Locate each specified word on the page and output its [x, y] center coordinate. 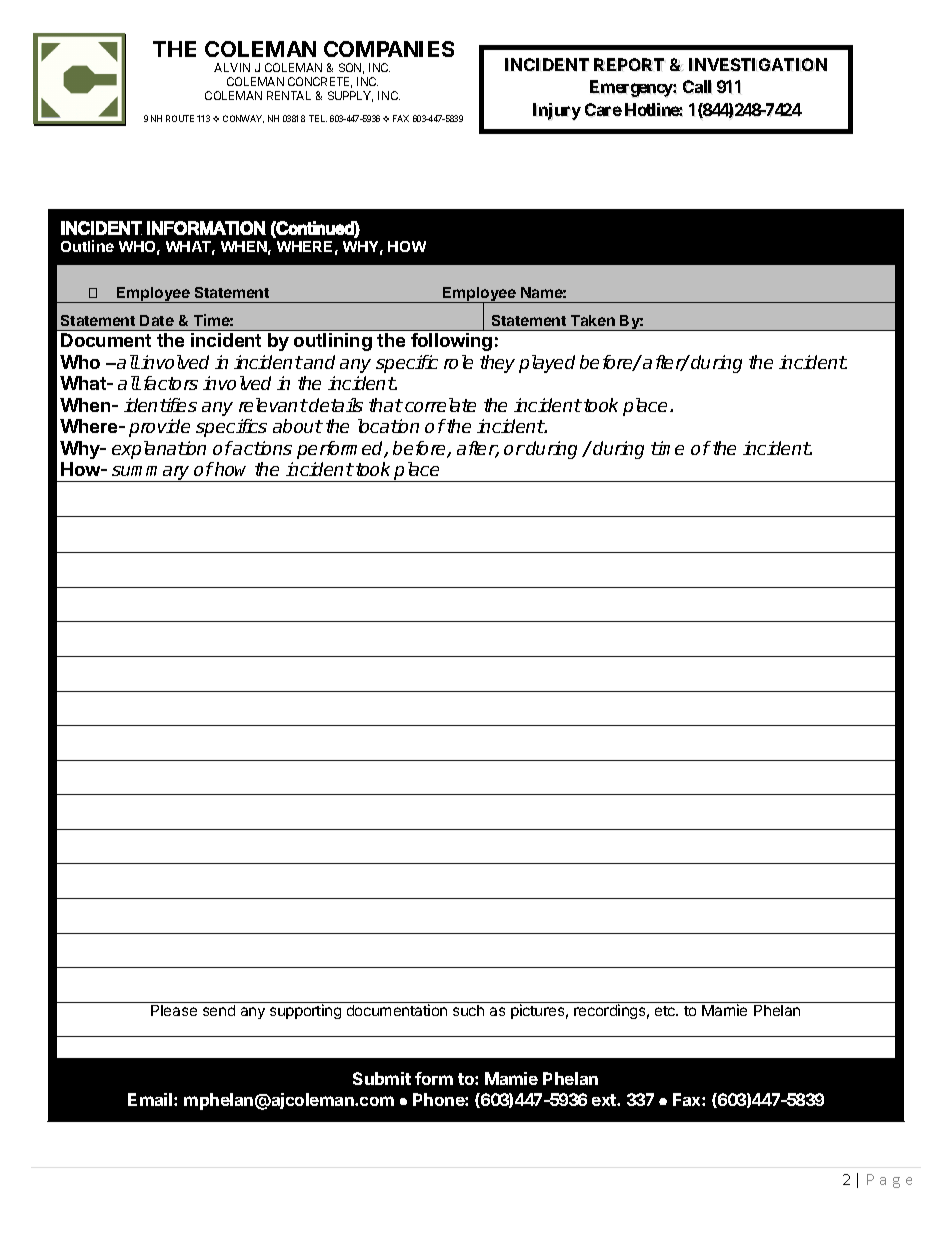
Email [151, 1099]
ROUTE [180, 118]
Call [697, 87]
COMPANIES [389, 49]
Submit [382, 1078]
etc [666, 1011]
